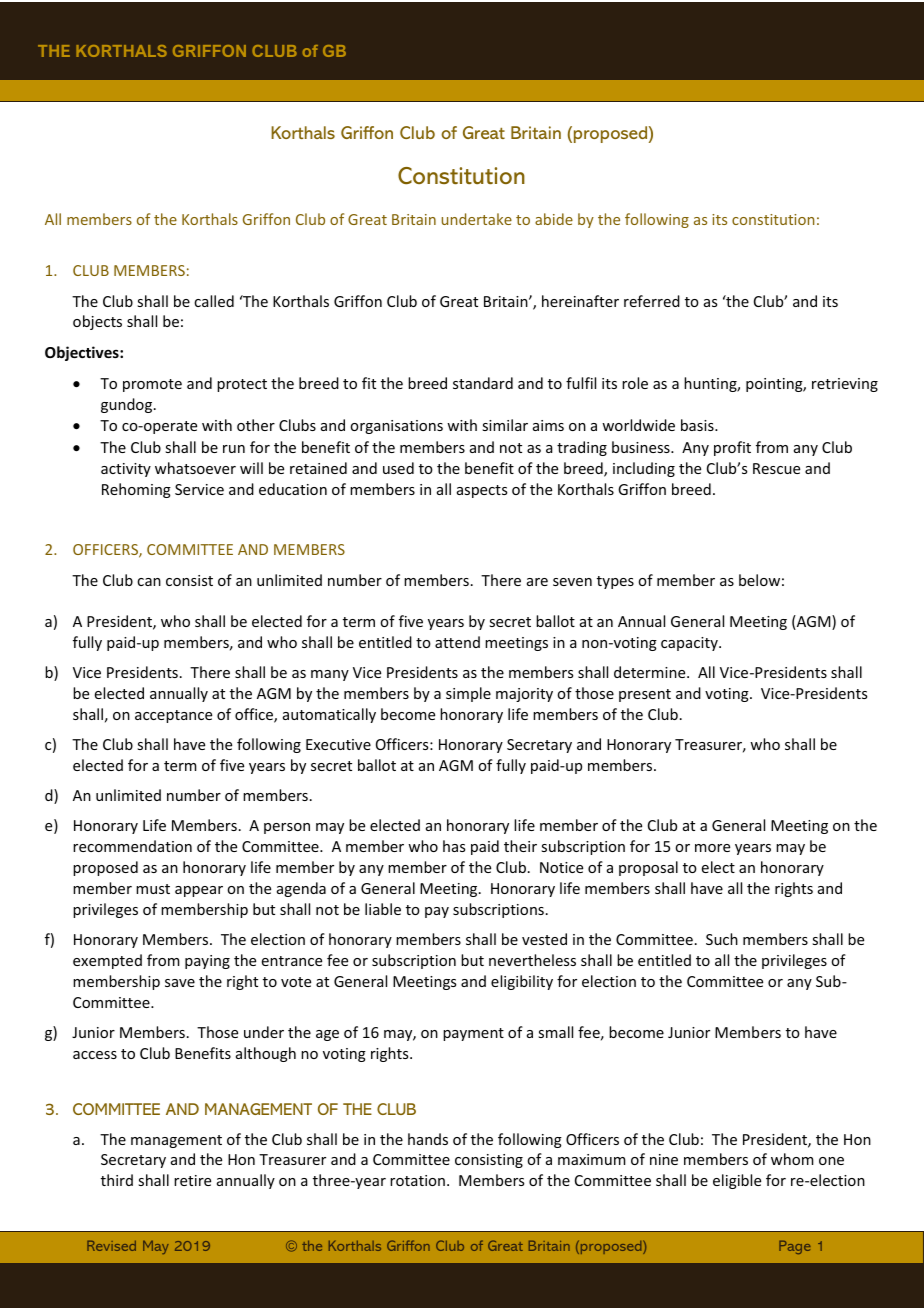 Image resolution: width=924 pixels, height=1308 pixels. Describe the element at coordinates (645, 695) in the document. I see `present` at that location.
